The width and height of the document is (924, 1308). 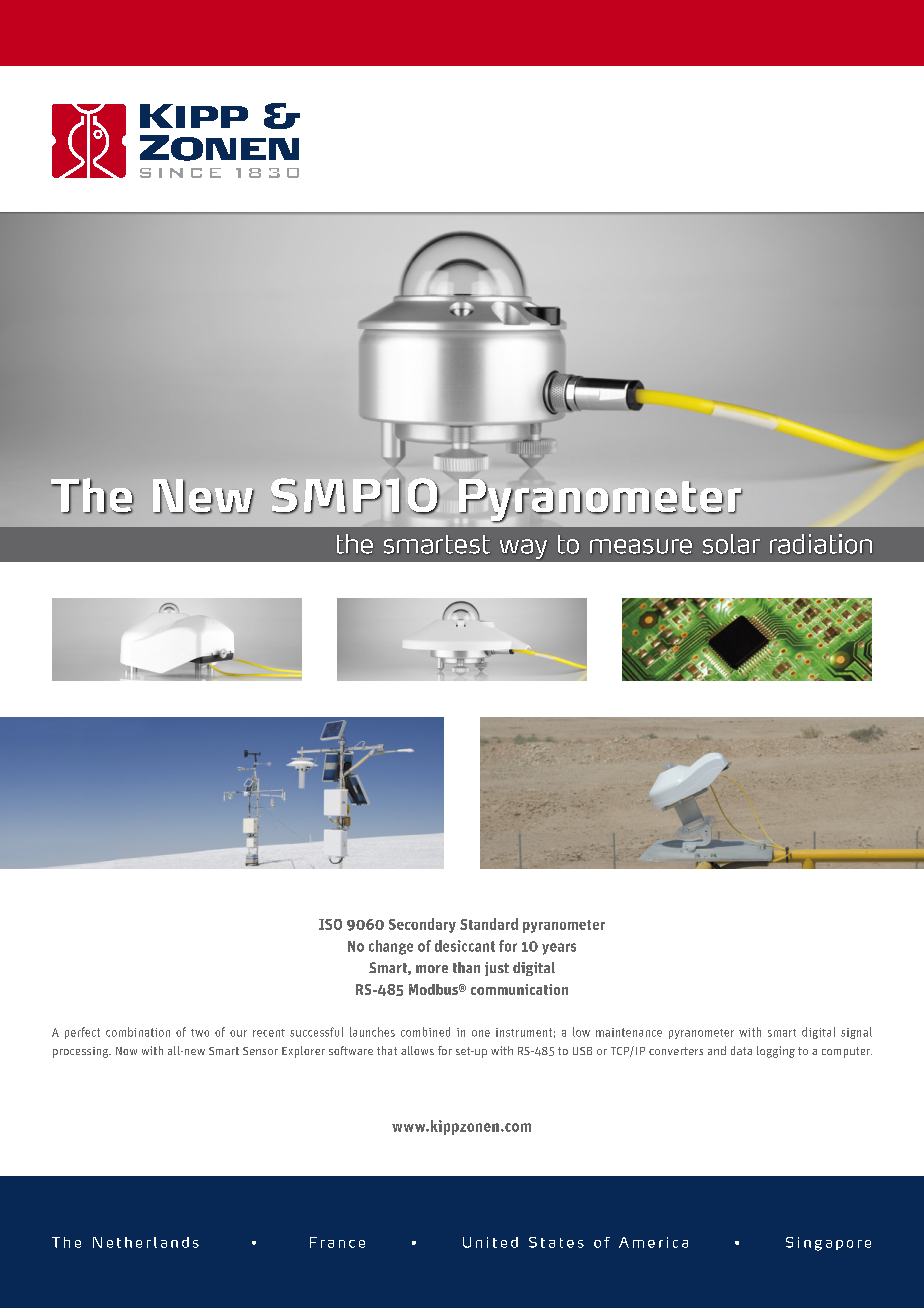 What do you see at coordinates (490, 1242) in the document?
I see `United` at bounding box center [490, 1242].
